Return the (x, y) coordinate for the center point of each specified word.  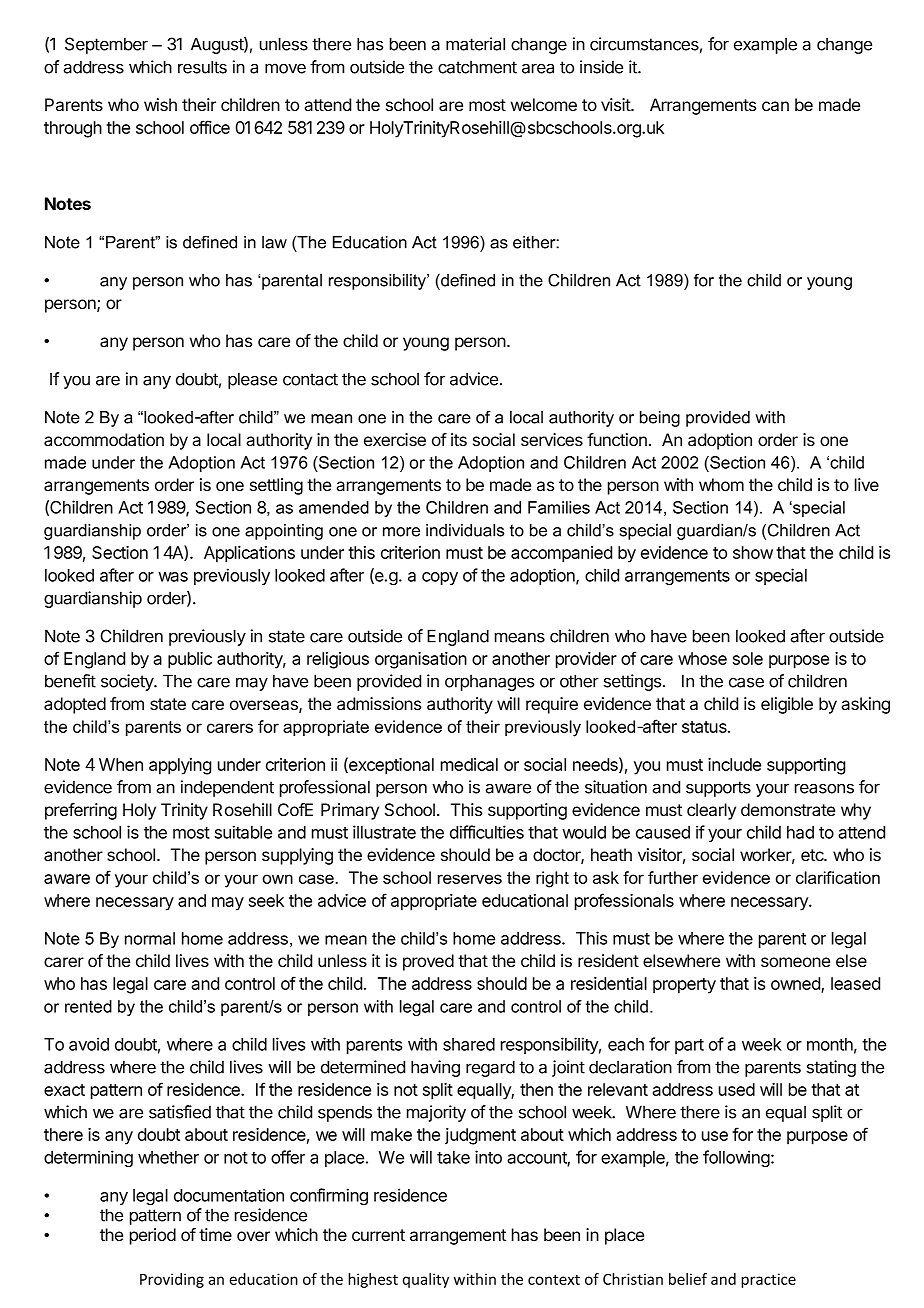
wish (160, 104)
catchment (477, 67)
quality (426, 1280)
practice (768, 1280)
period (153, 1236)
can (775, 106)
